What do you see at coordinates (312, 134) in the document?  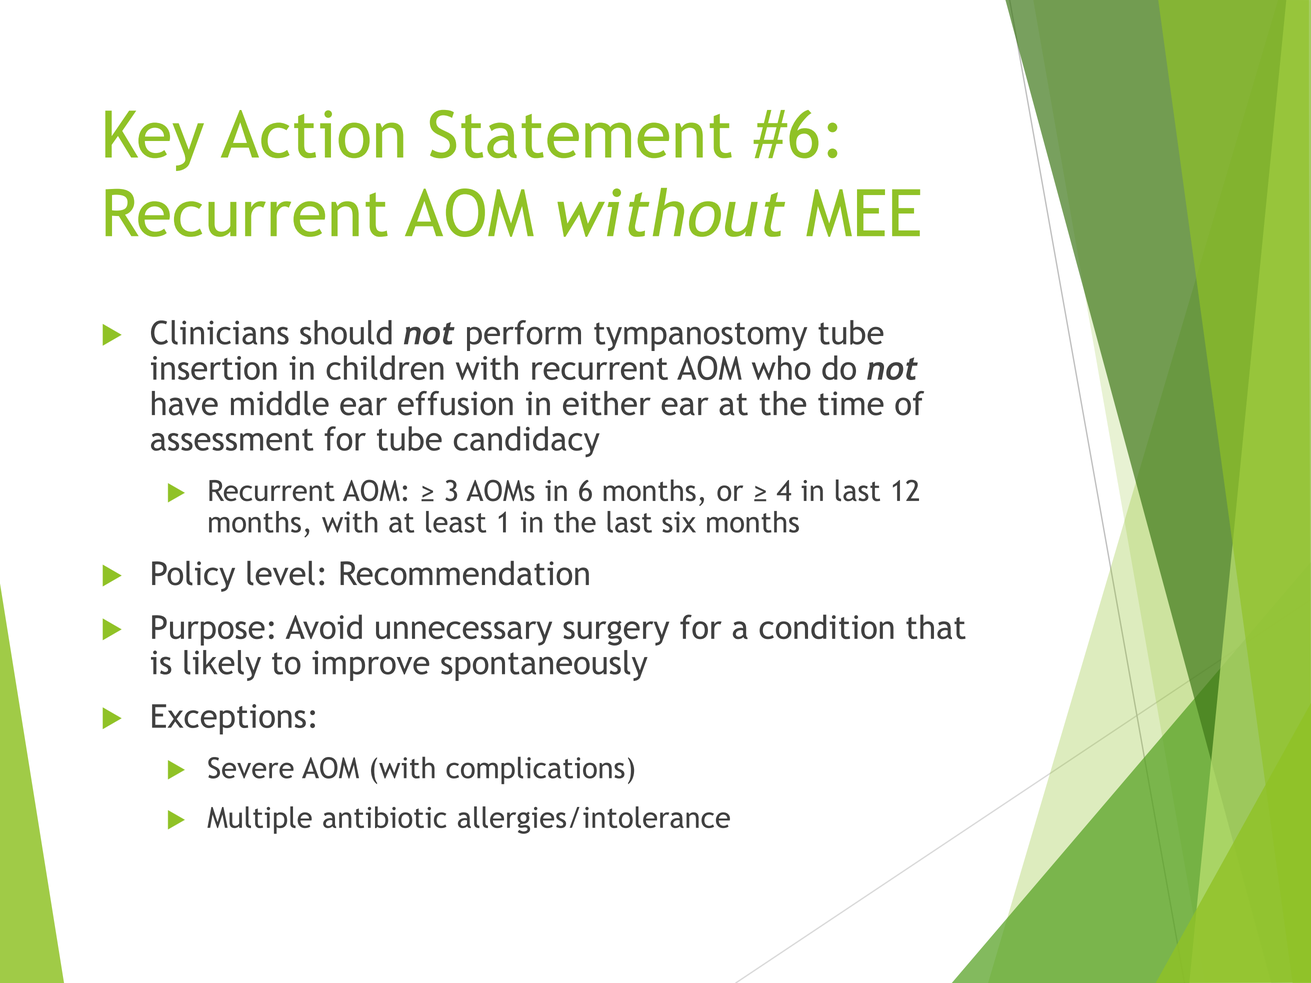 I see `Action` at bounding box center [312, 134].
